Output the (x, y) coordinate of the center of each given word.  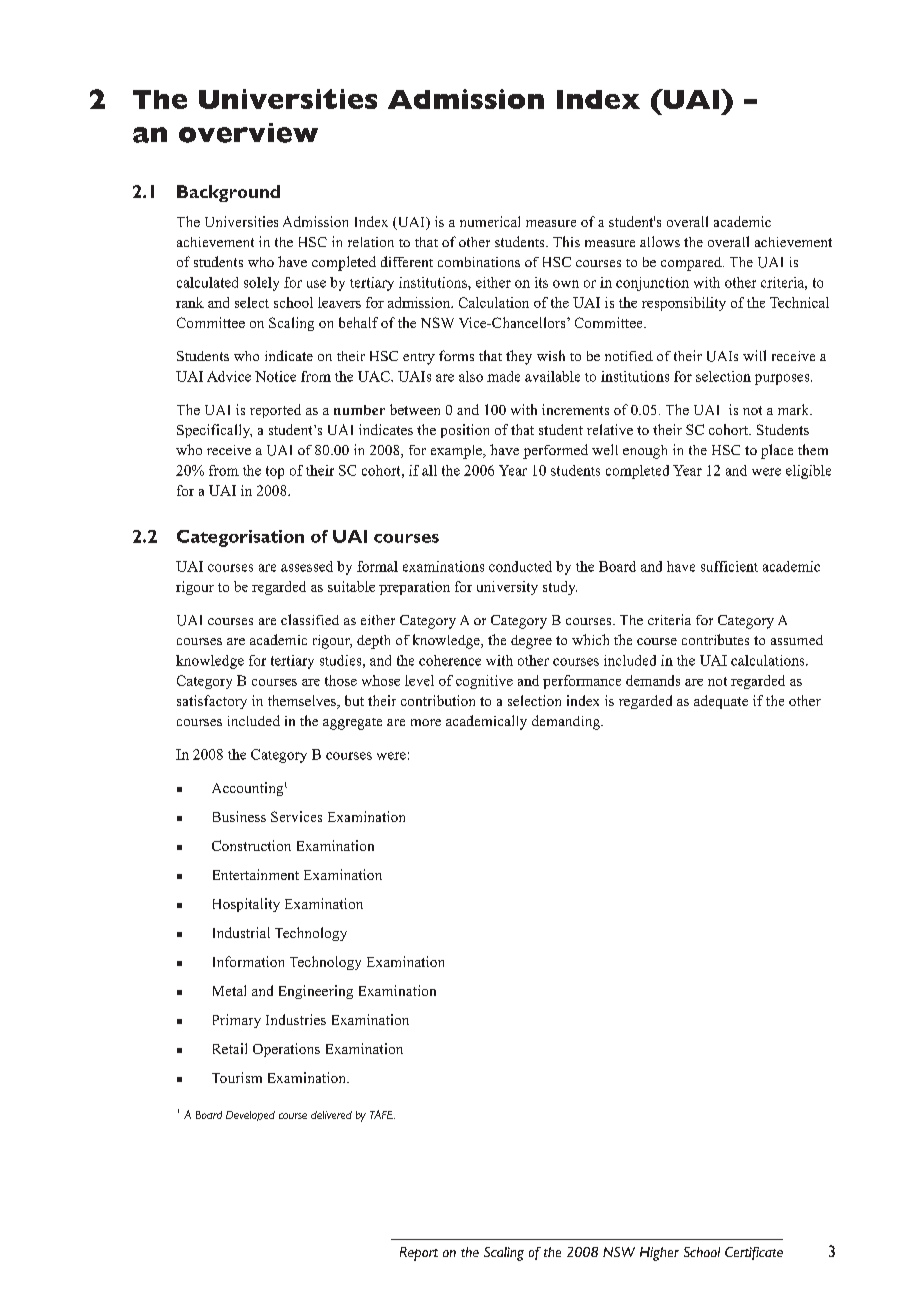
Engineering (316, 992)
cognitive (484, 682)
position (465, 431)
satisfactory (212, 702)
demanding (567, 722)
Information (248, 961)
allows (660, 241)
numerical (490, 221)
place (777, 451)
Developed (250, 1116)
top (275, 472)
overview (248, 133)
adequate (721, 702)
